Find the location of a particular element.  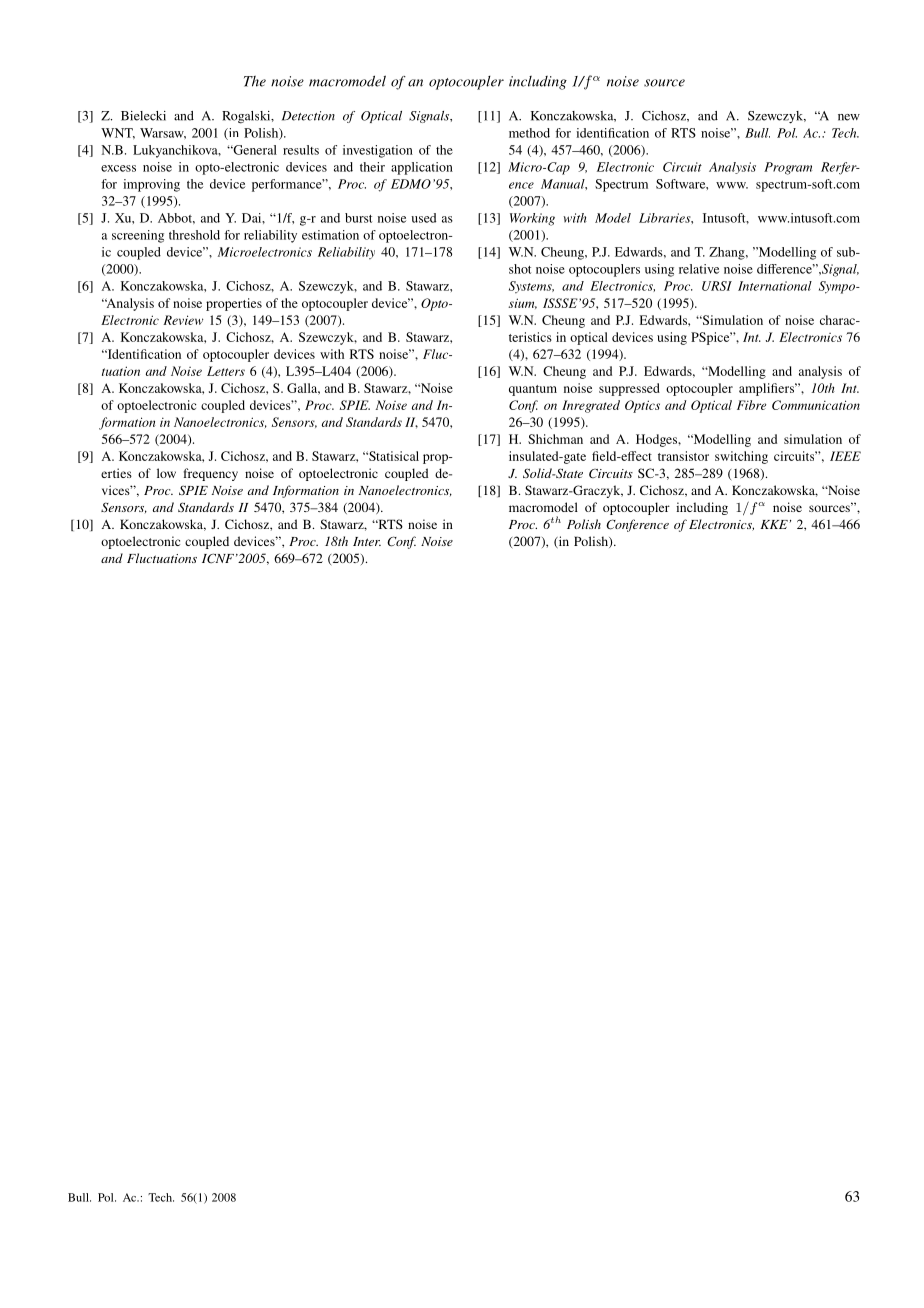

Letters is located at coordinates (226, 371).
